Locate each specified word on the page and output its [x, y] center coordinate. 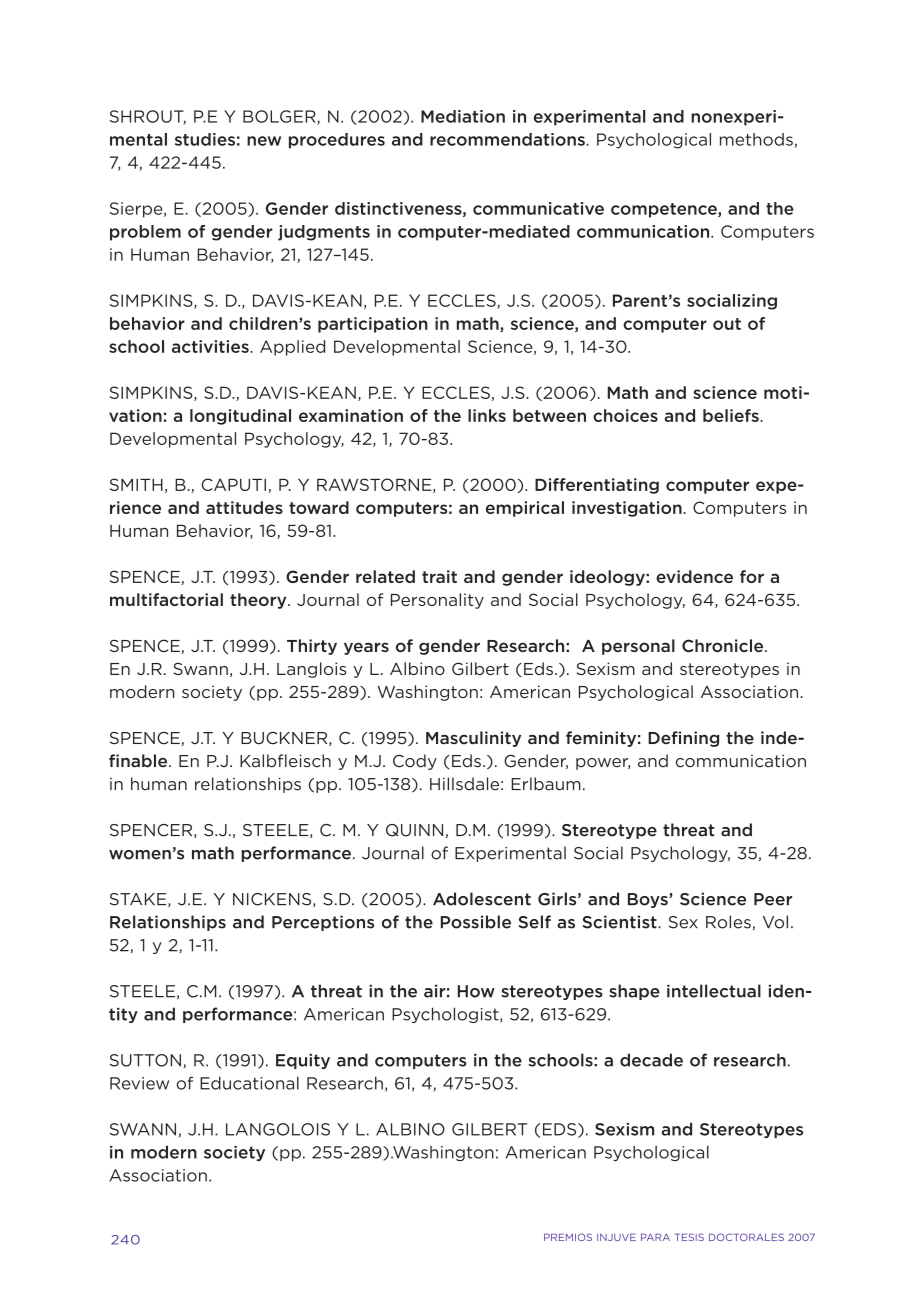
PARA [655, 1237]
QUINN [414, 830]
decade [651, 1060]
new [264, 141]
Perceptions [323, 923]
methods [756, 139]
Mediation [463, 116]
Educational [249, 1083]
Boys [649, 900]
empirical [525, 509]
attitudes [244, 507]
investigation [628, 509]
